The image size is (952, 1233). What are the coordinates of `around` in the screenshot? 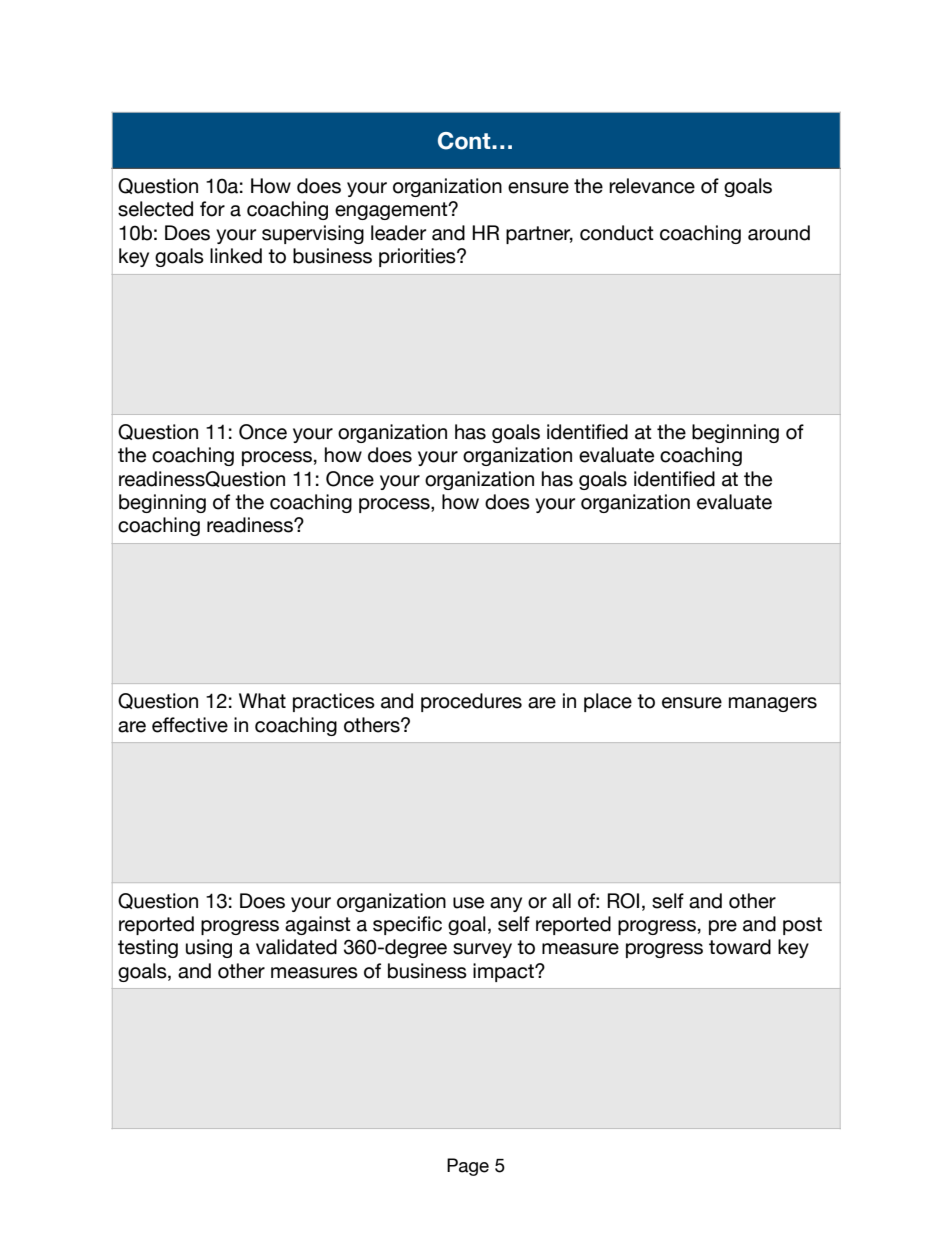 It's located at (779, 233).
